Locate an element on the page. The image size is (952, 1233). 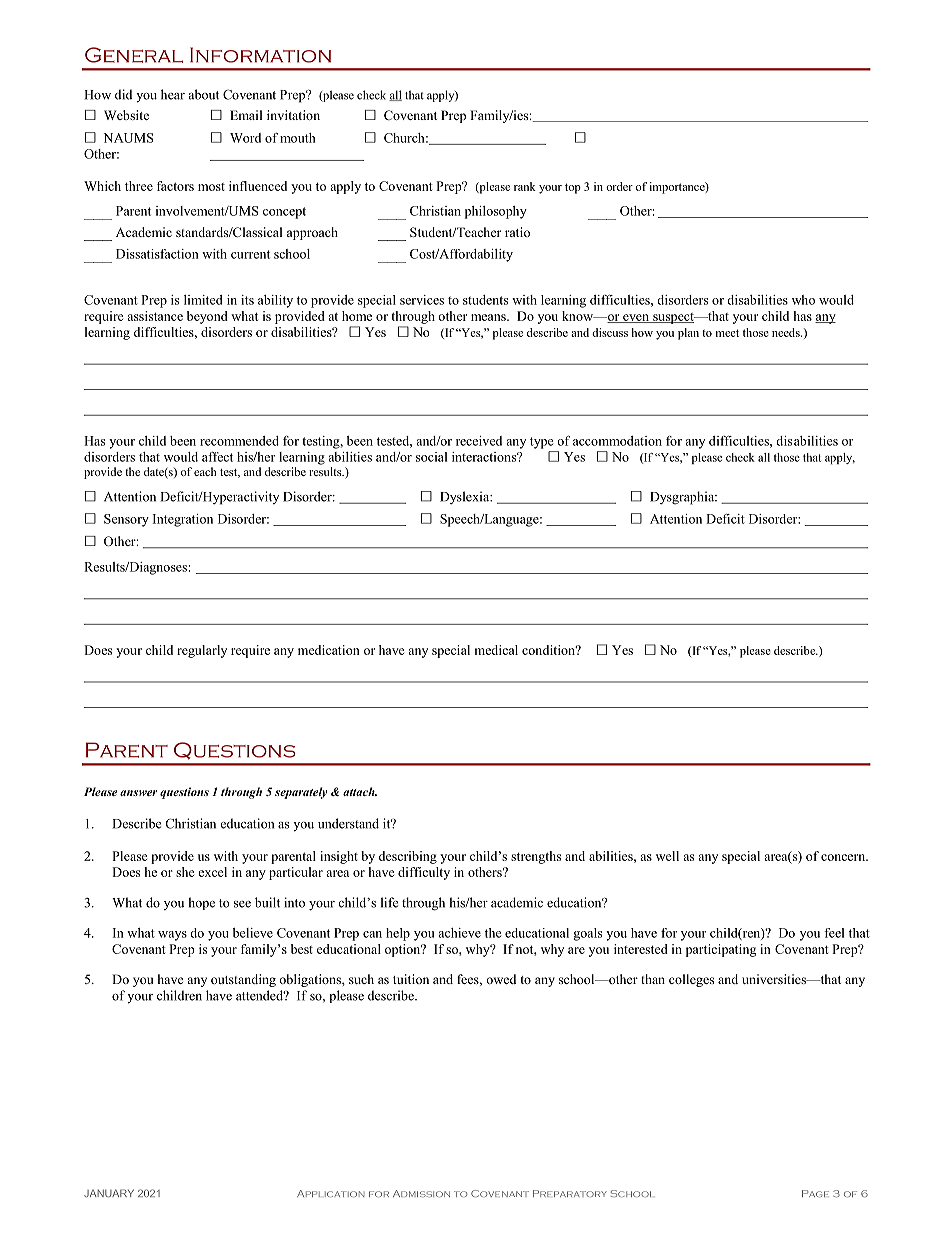
about is located at coordinates (204, 94).
